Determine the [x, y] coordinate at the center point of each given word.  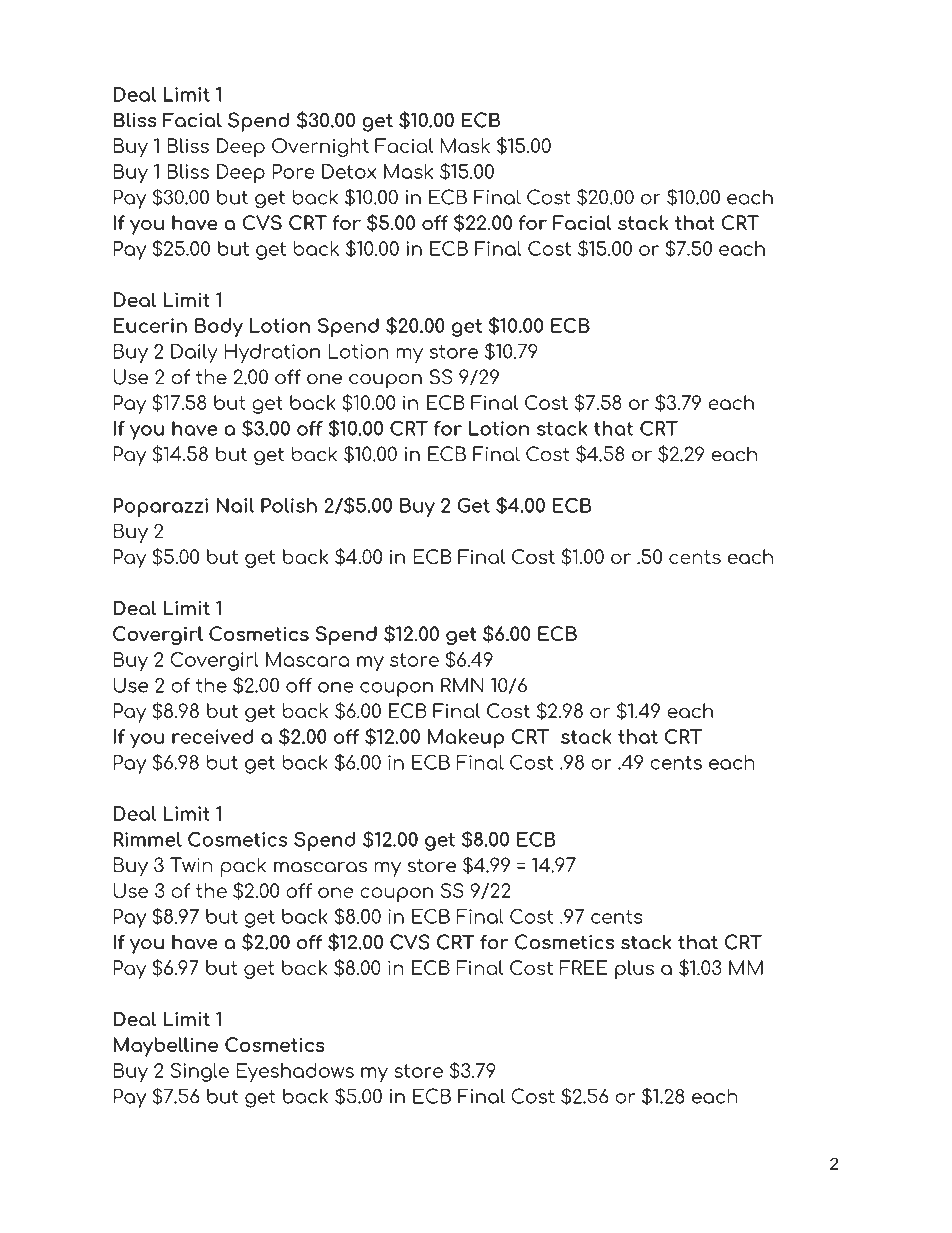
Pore [293, 171]
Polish [289, 505]
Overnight [320, 147]
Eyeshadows [295, 1072]
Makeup [466, 738]
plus [634, 969]
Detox [349, 171]
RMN [462, 685]
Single [200, 1072]
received [213, 736]
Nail [235, 505]
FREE [583, 967]
